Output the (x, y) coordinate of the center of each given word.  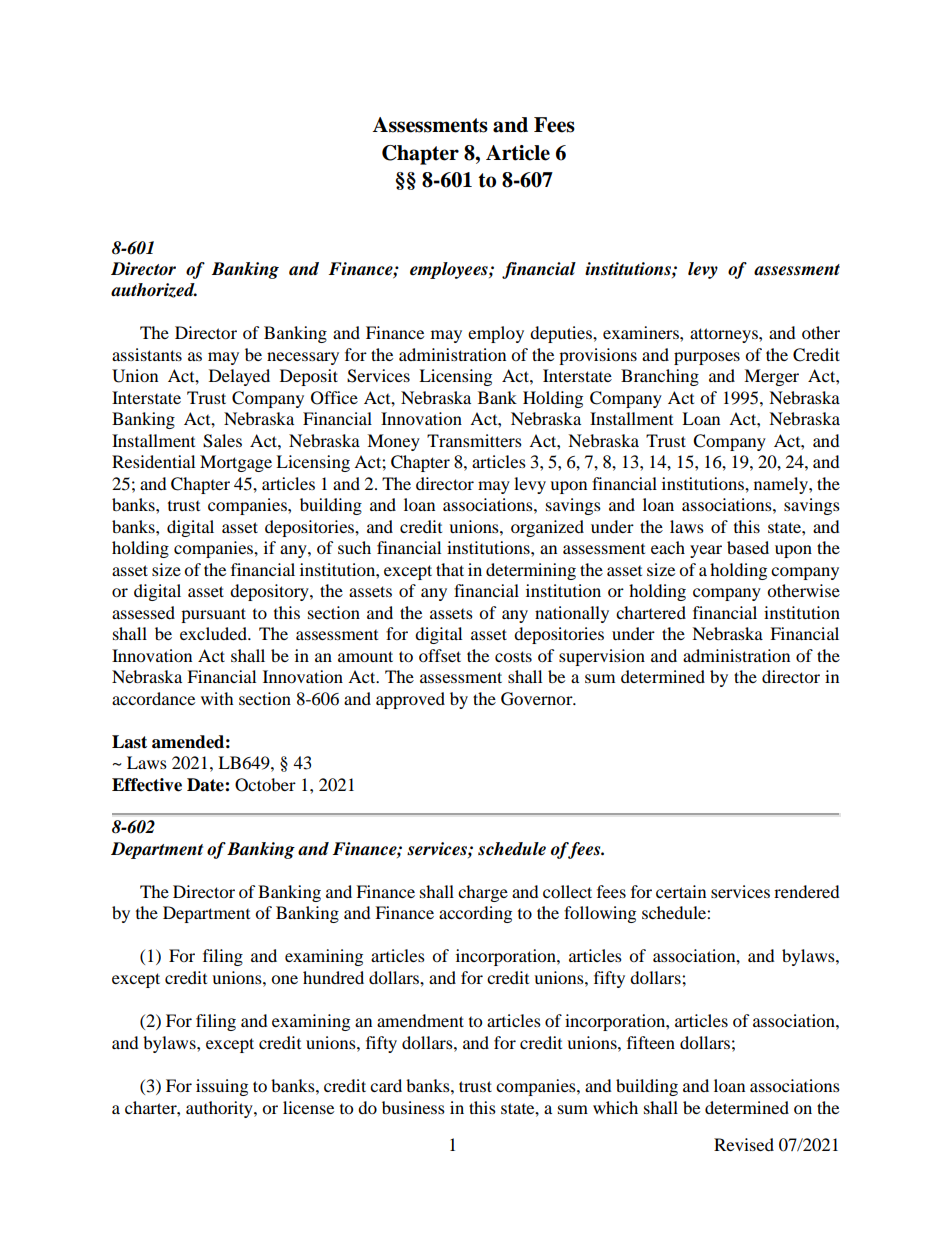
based (748, 547)
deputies (562, 334)
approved (410, 700)
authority (220, 1109)
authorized (154, 290)
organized (547, 528)
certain (681, 891)
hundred (333, 977)
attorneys (725, 335)
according (475, 914)
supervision (602, 657)
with (217, 698)
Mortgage (236, 463)
